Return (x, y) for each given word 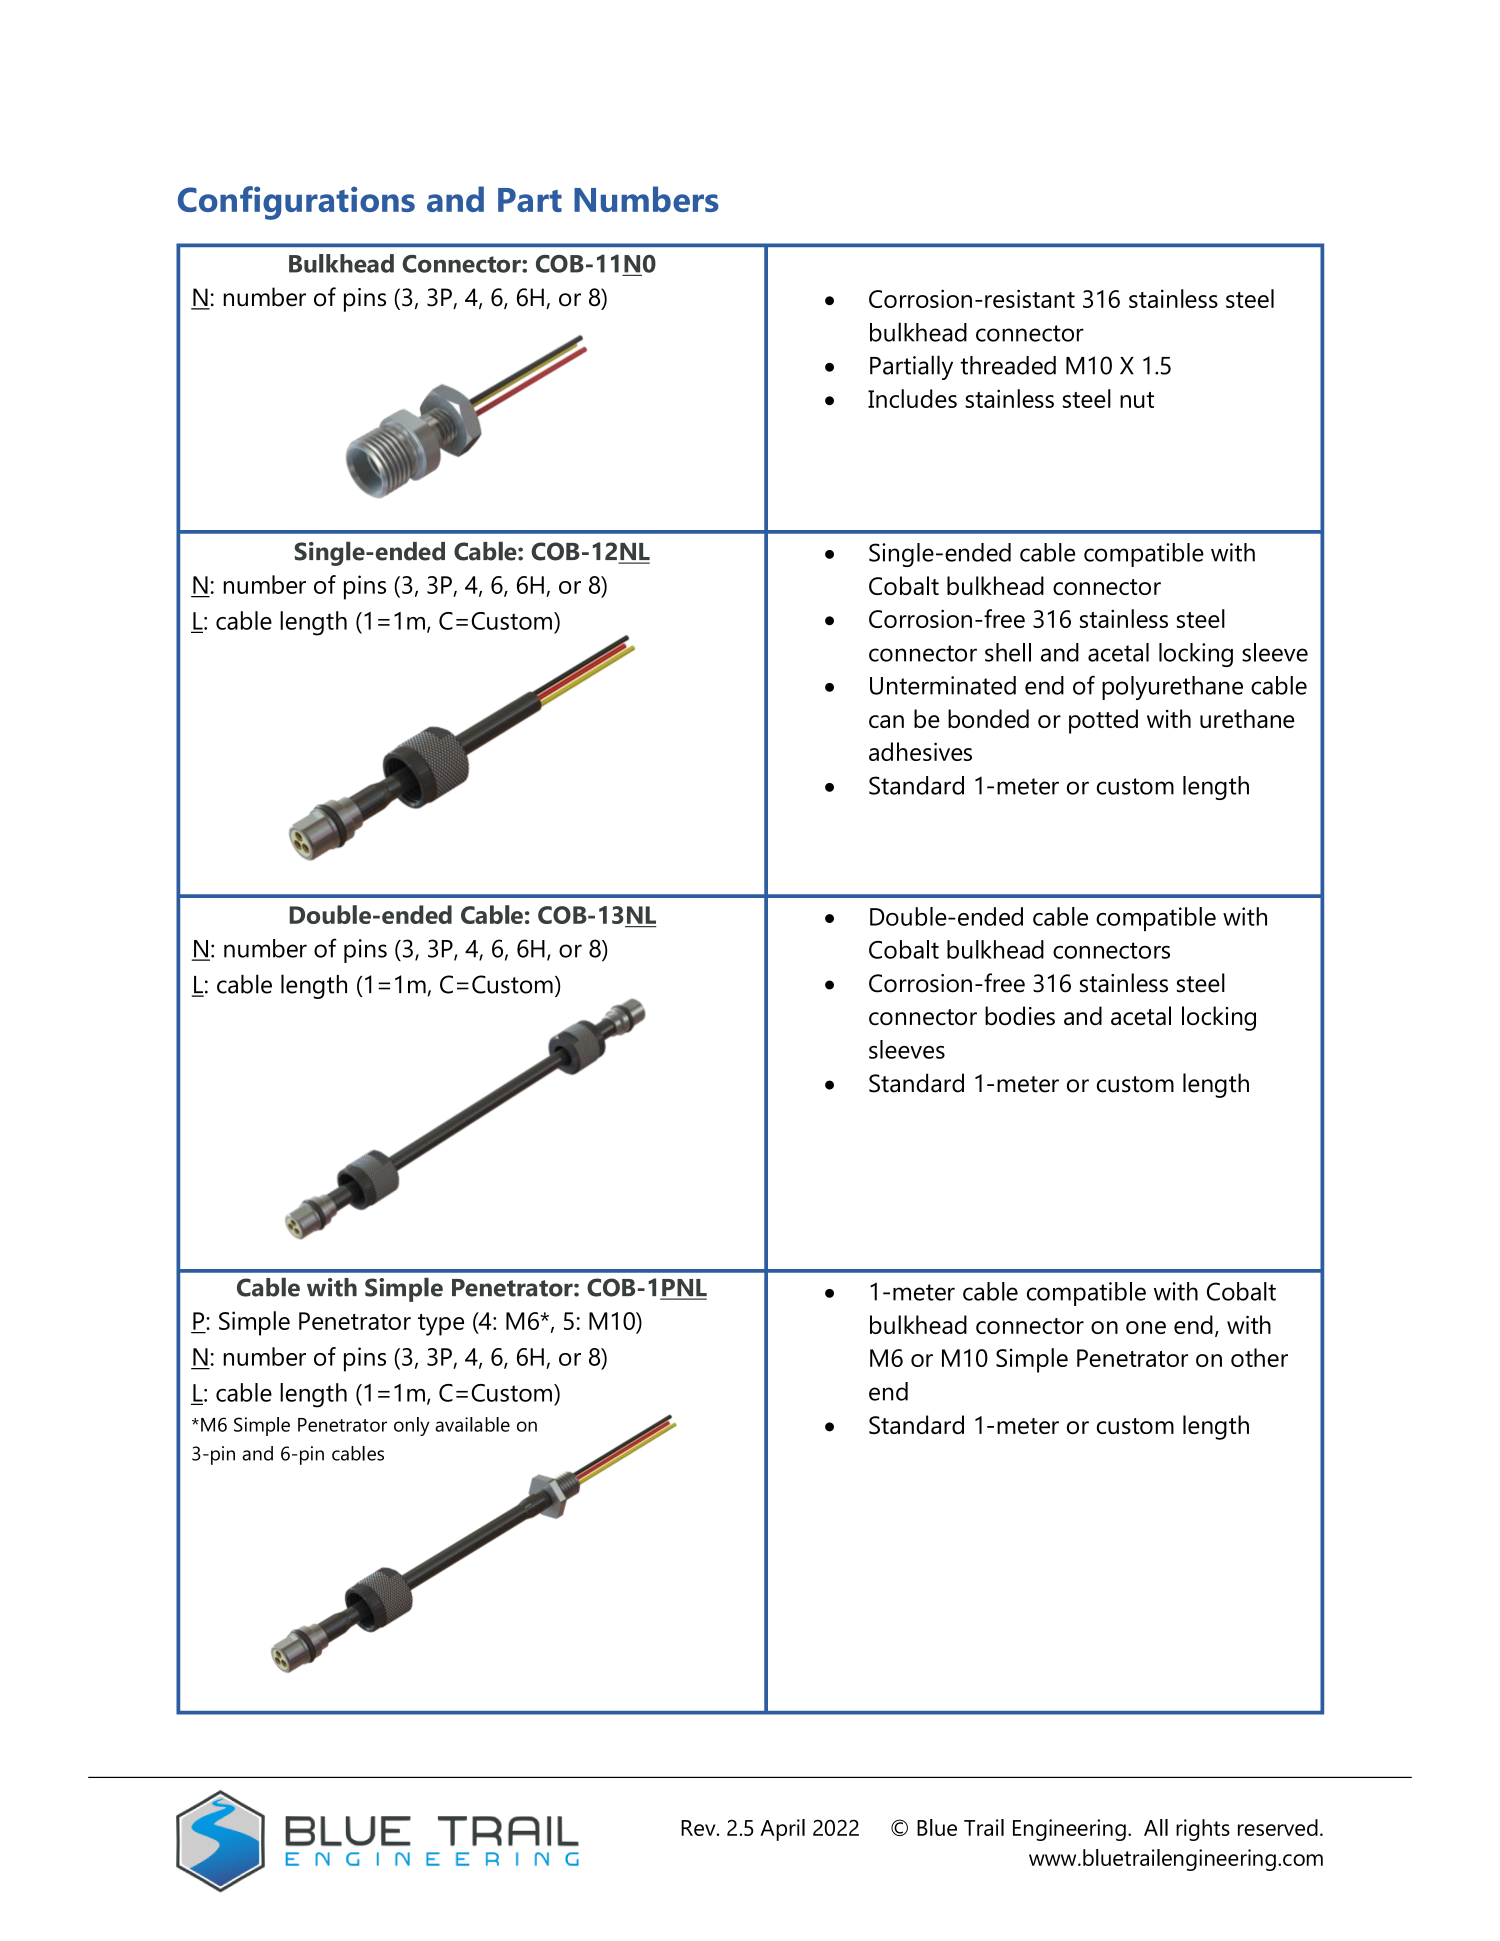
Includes (912, 398)
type (441, 1325)
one (1146, 1327)
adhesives (920, 751)
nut (1137, 400)
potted (1103, 721)
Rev (699, 1828)
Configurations (296, 203)
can (886, 721)
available (472, 1424)
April (782, 1830)
